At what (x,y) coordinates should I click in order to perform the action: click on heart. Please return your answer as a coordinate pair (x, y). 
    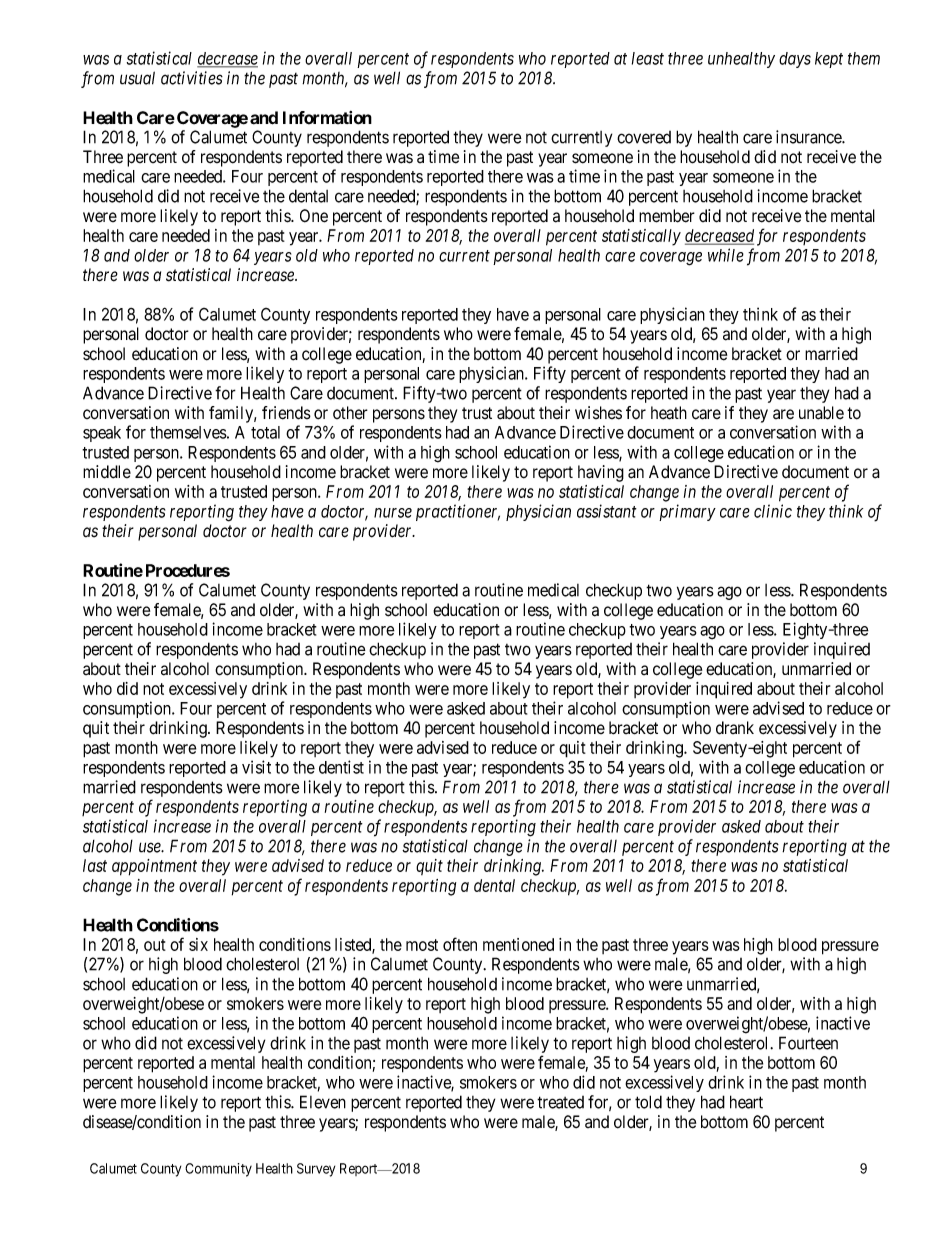
    Looking at the image, I should click on (746, 1102).
